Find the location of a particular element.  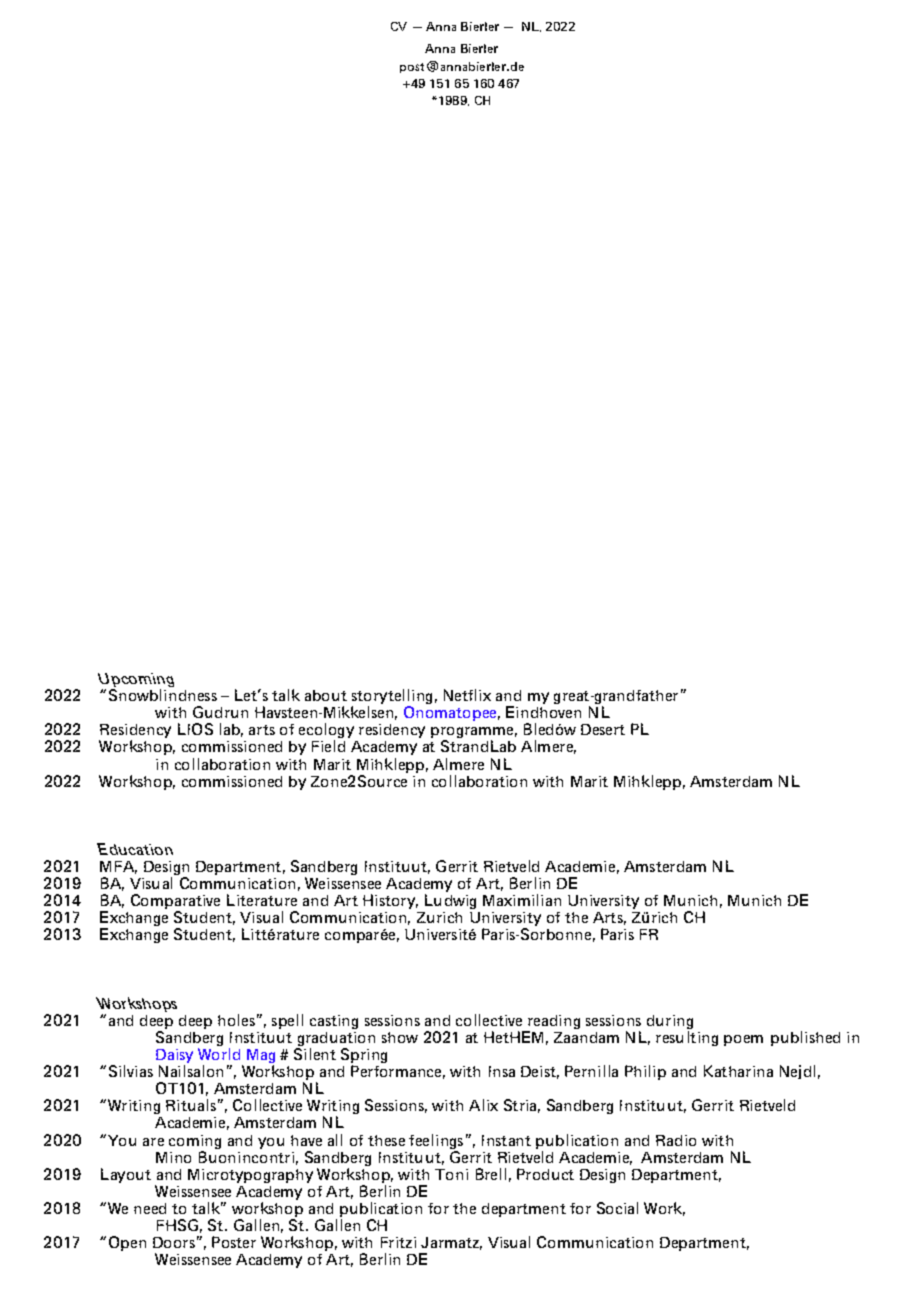

Maximilian is located at coordinates (522, 900).
